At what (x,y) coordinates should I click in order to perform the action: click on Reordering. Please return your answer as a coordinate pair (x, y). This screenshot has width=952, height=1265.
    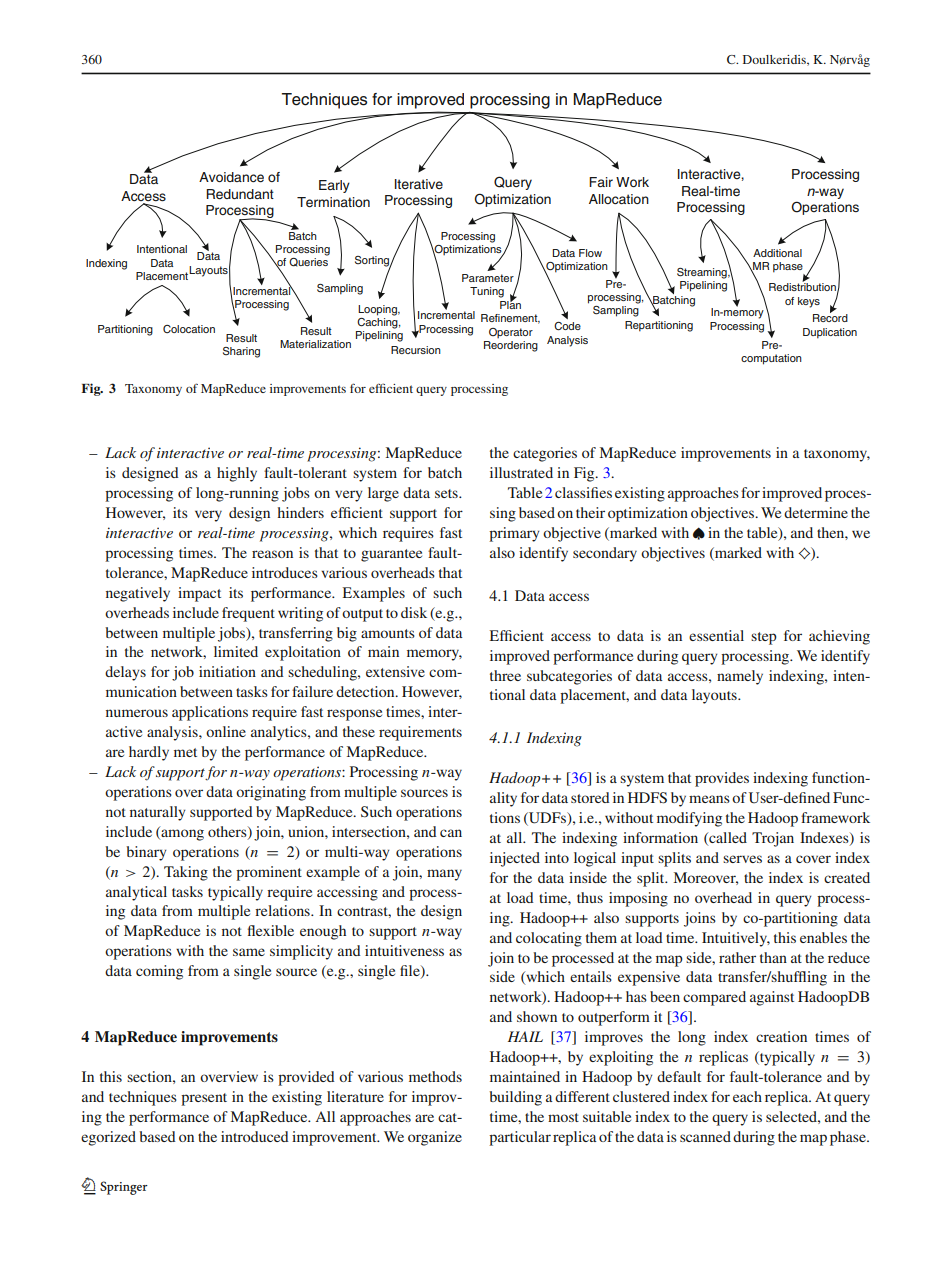
    Looking at the image, I should click on (511, 346).
